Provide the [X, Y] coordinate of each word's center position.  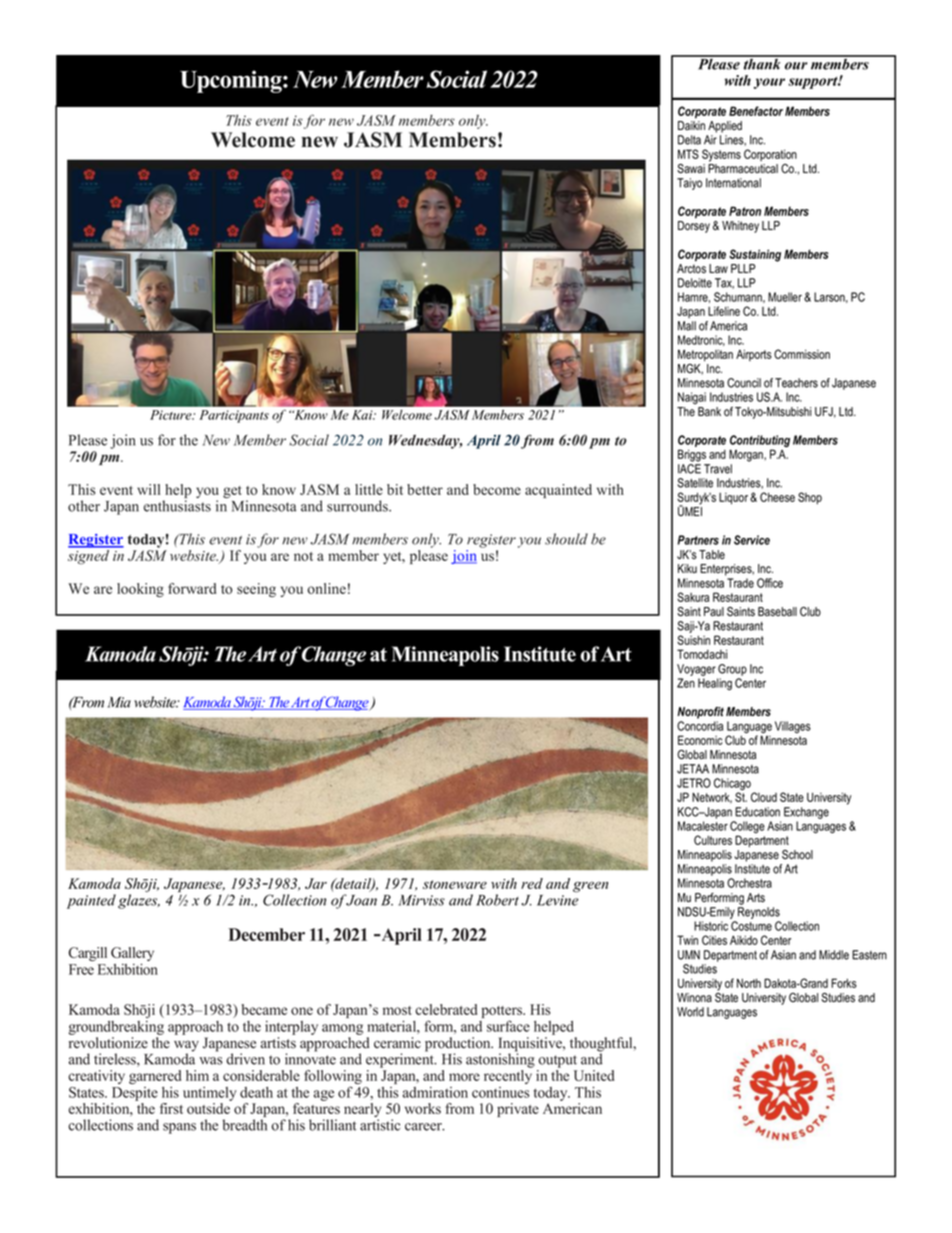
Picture [172, 415]
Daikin [691, 125]
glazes [139, 901]
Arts [756, 898]
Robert [497, 900]
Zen [686, 683]
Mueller [785, 297]
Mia [119, 702]
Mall [687, 326]
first [171, 1108]
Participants [234, 416]
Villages [793, 727]
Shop [810, 498]
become [497, 489]
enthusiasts [177, 506]
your [769, 83]
